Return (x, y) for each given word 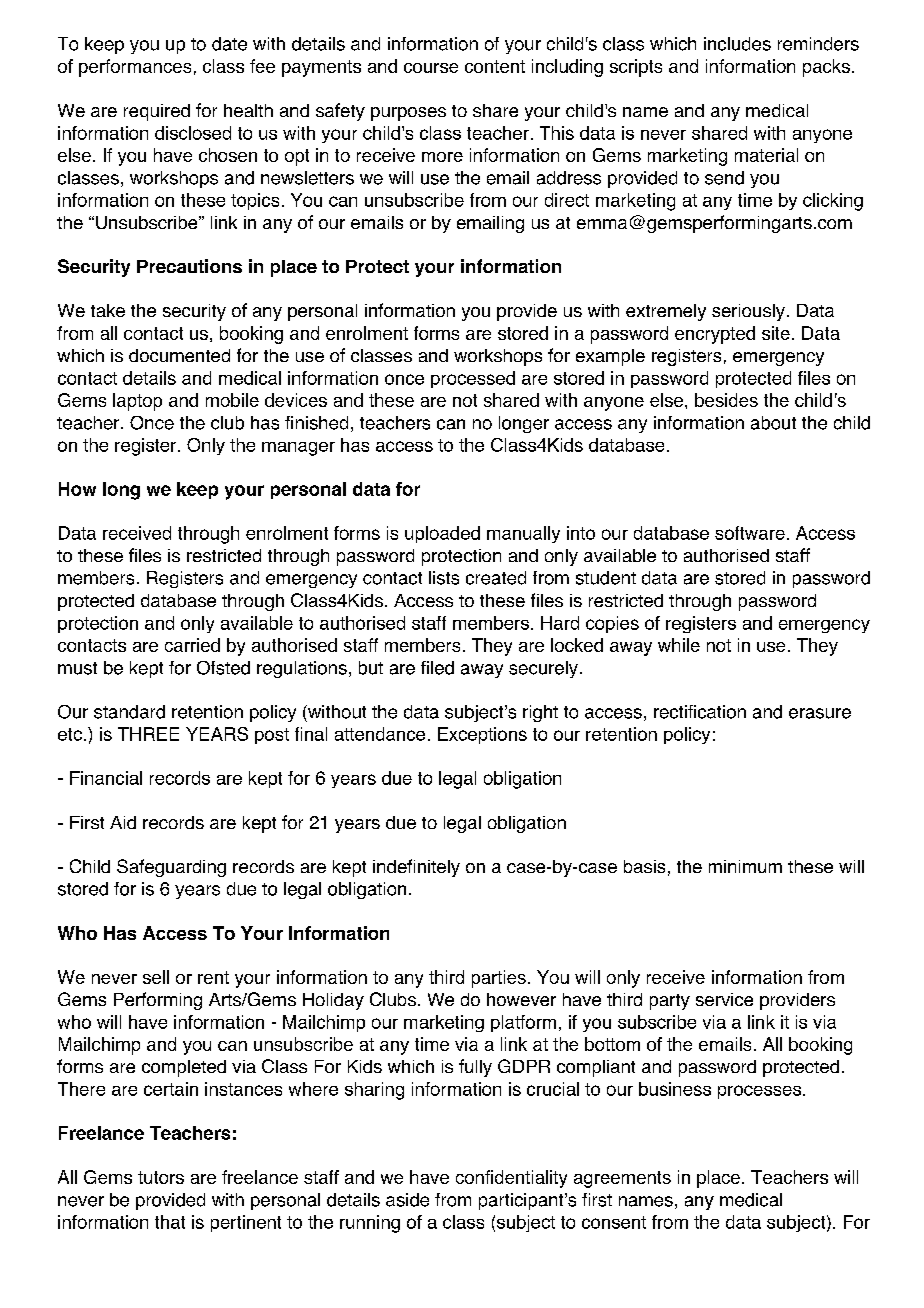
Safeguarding (171, 868)
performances (135, 68)
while (679, 645)
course (431, 68)
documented (179, 355)
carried (192, 645)
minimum (745, 866)
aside (407, 1200)
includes (737, 44)
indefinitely (416, 868)
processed (473, 379)
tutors (161, 1177)
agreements (622, 1179)
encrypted (715, 335)
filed (437, 668)
